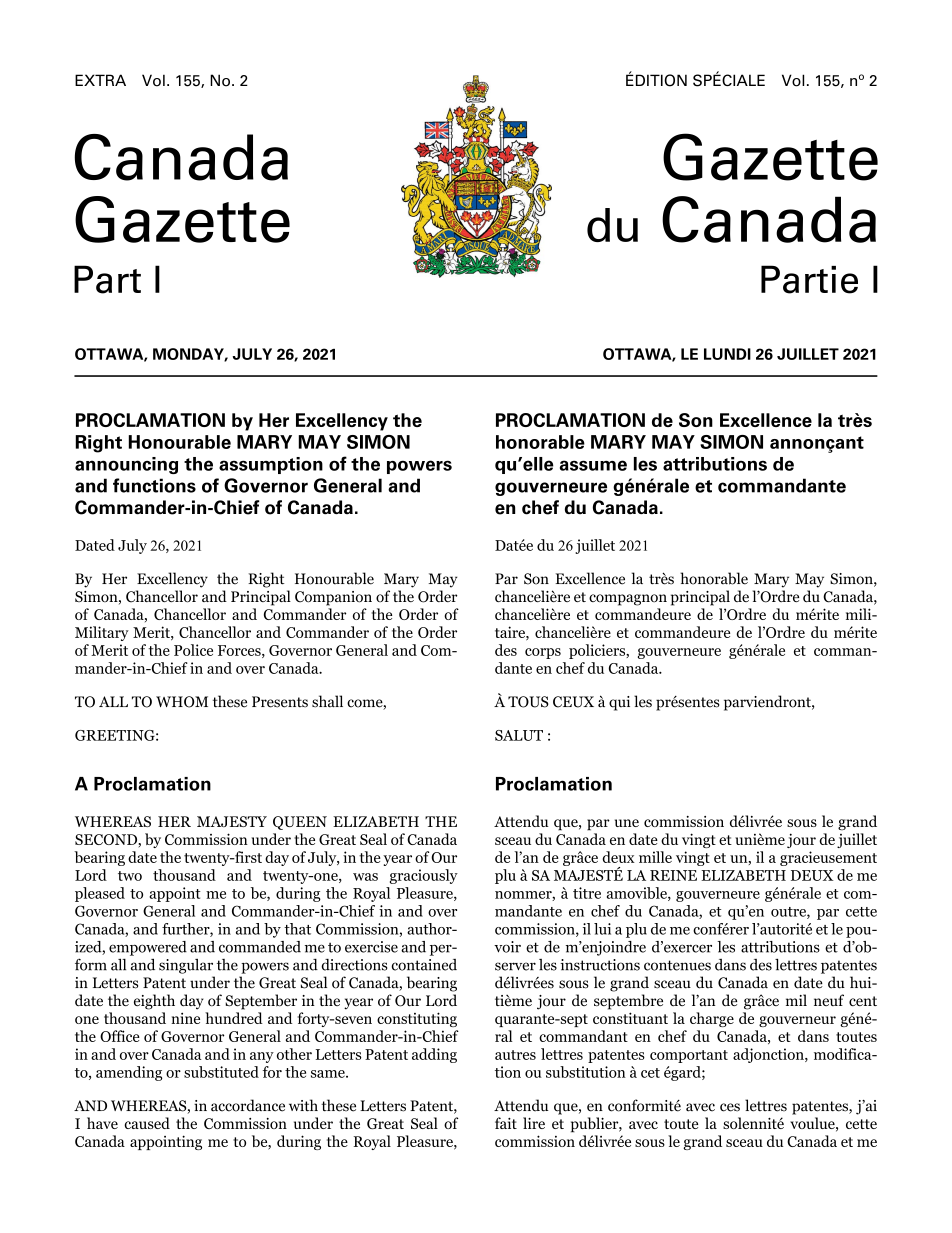 The image size is (952, 1233). Describe the element at coordinates (619, 703) in the image. I see `qui` at that location.
